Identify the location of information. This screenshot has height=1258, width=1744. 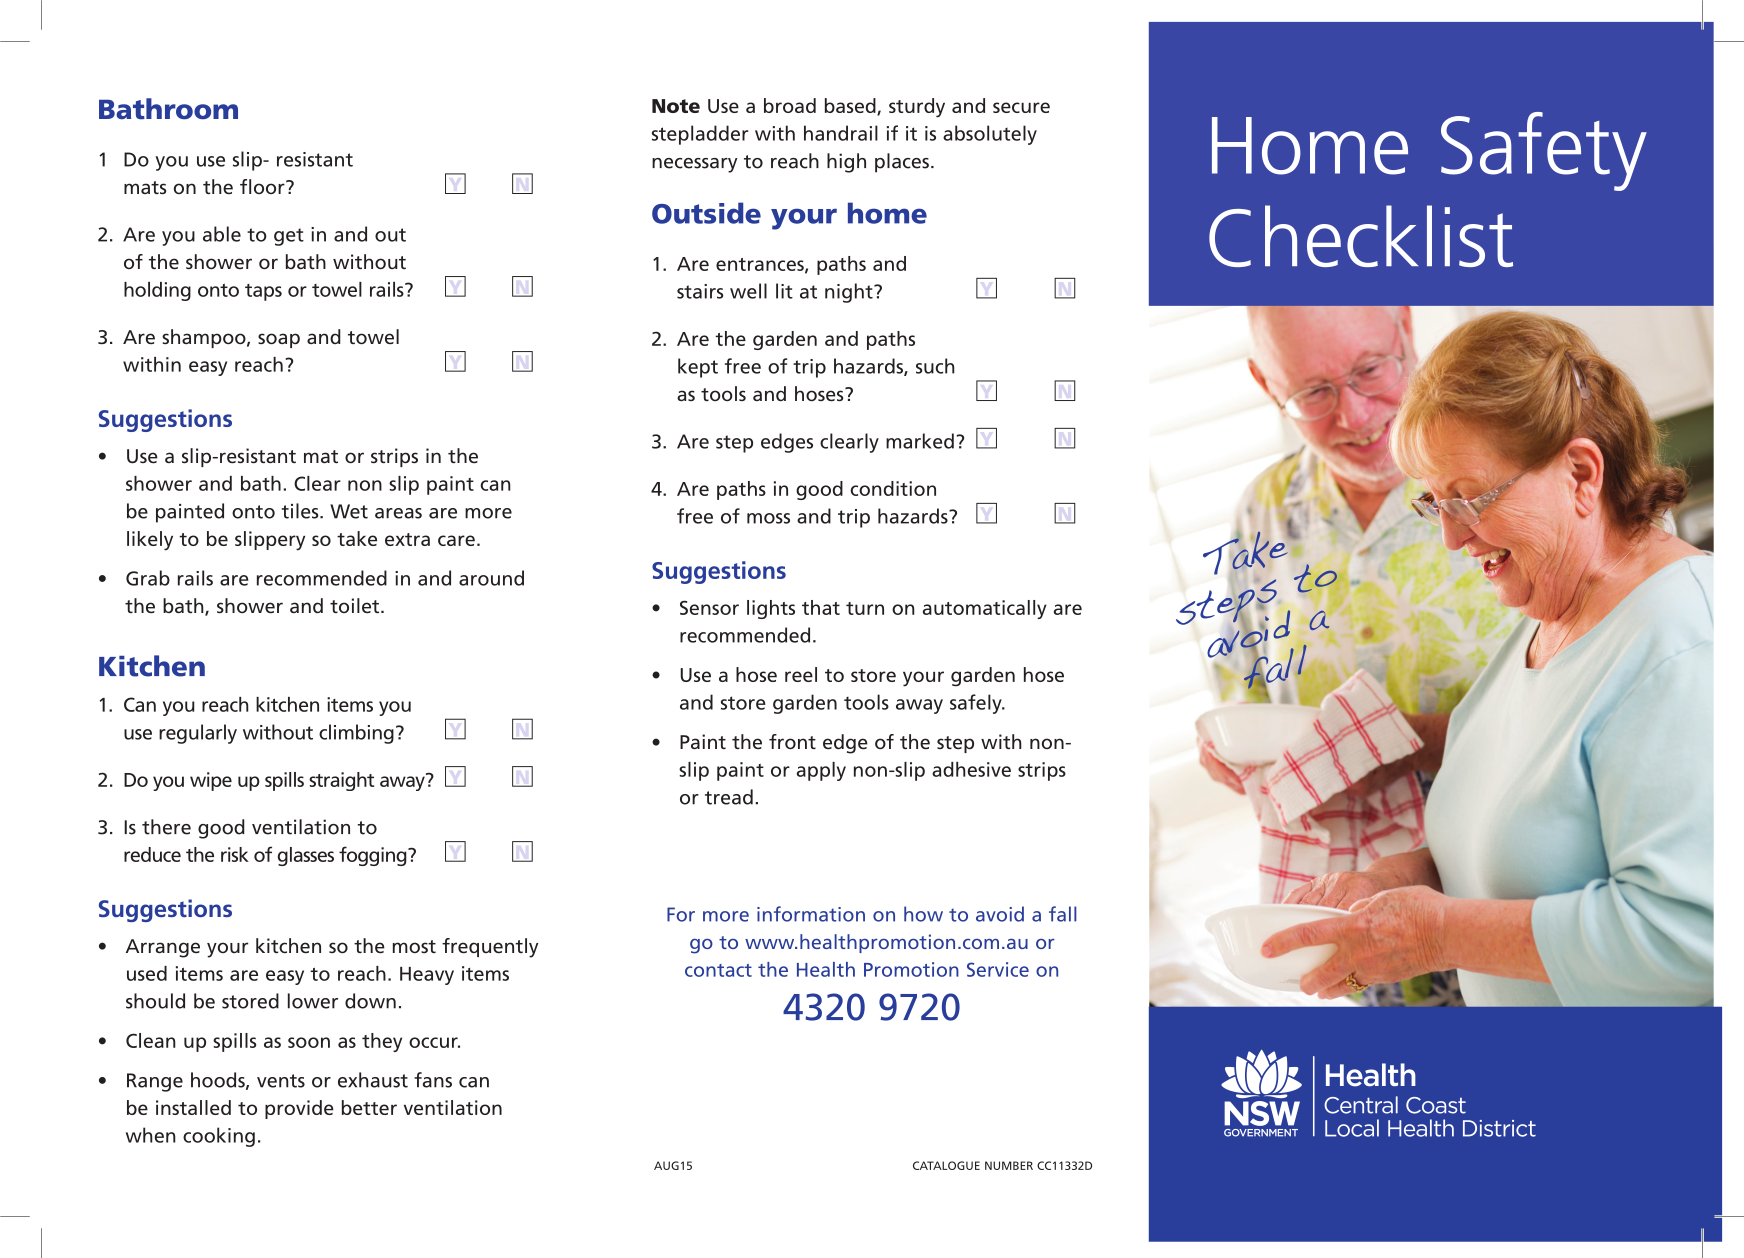
(811, 914).
